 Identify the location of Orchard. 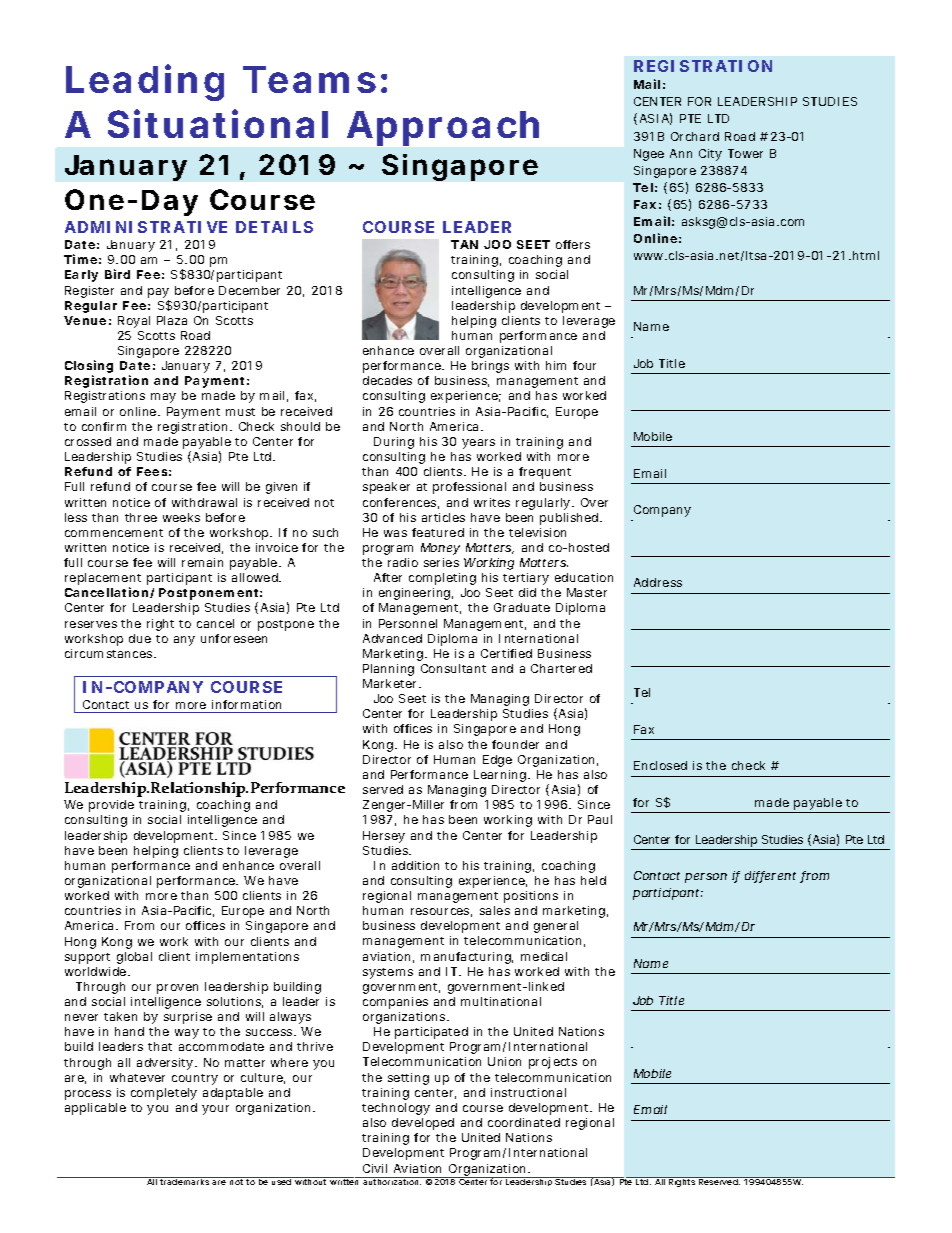
(695, 136).
